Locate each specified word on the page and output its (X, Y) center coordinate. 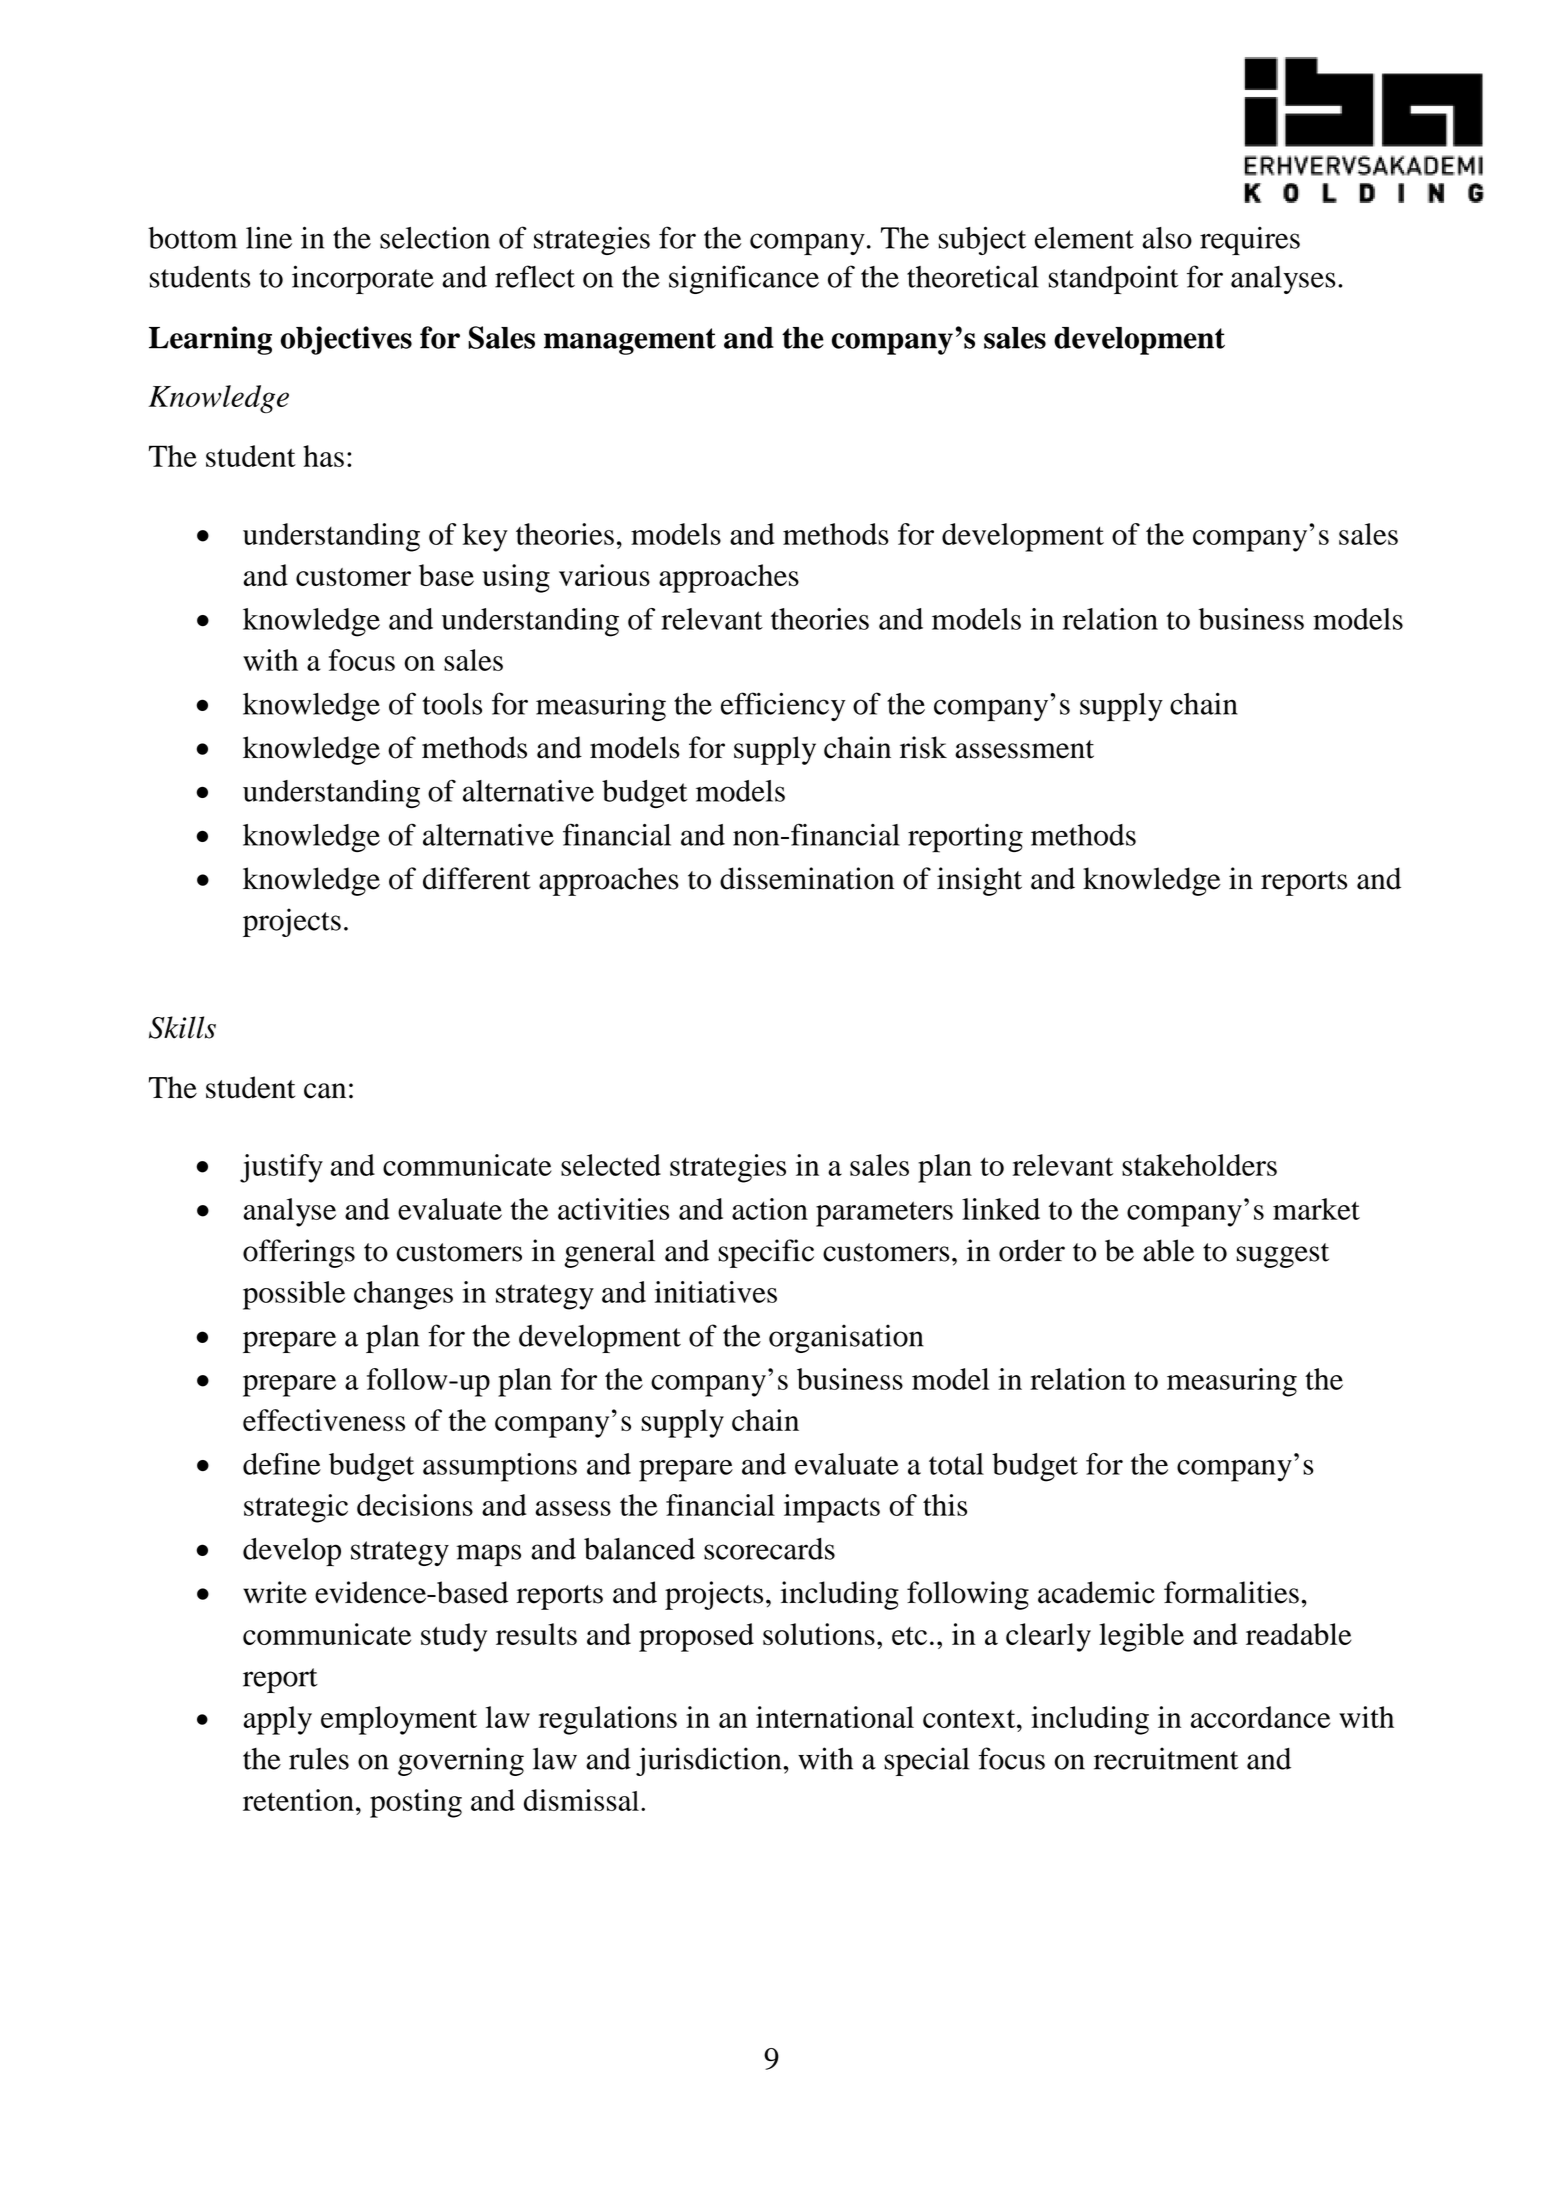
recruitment (1166, 1758)
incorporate (363, 279)
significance (744, 279)
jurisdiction (709, 1761)
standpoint (1114, 279)
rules (319, 1759)
